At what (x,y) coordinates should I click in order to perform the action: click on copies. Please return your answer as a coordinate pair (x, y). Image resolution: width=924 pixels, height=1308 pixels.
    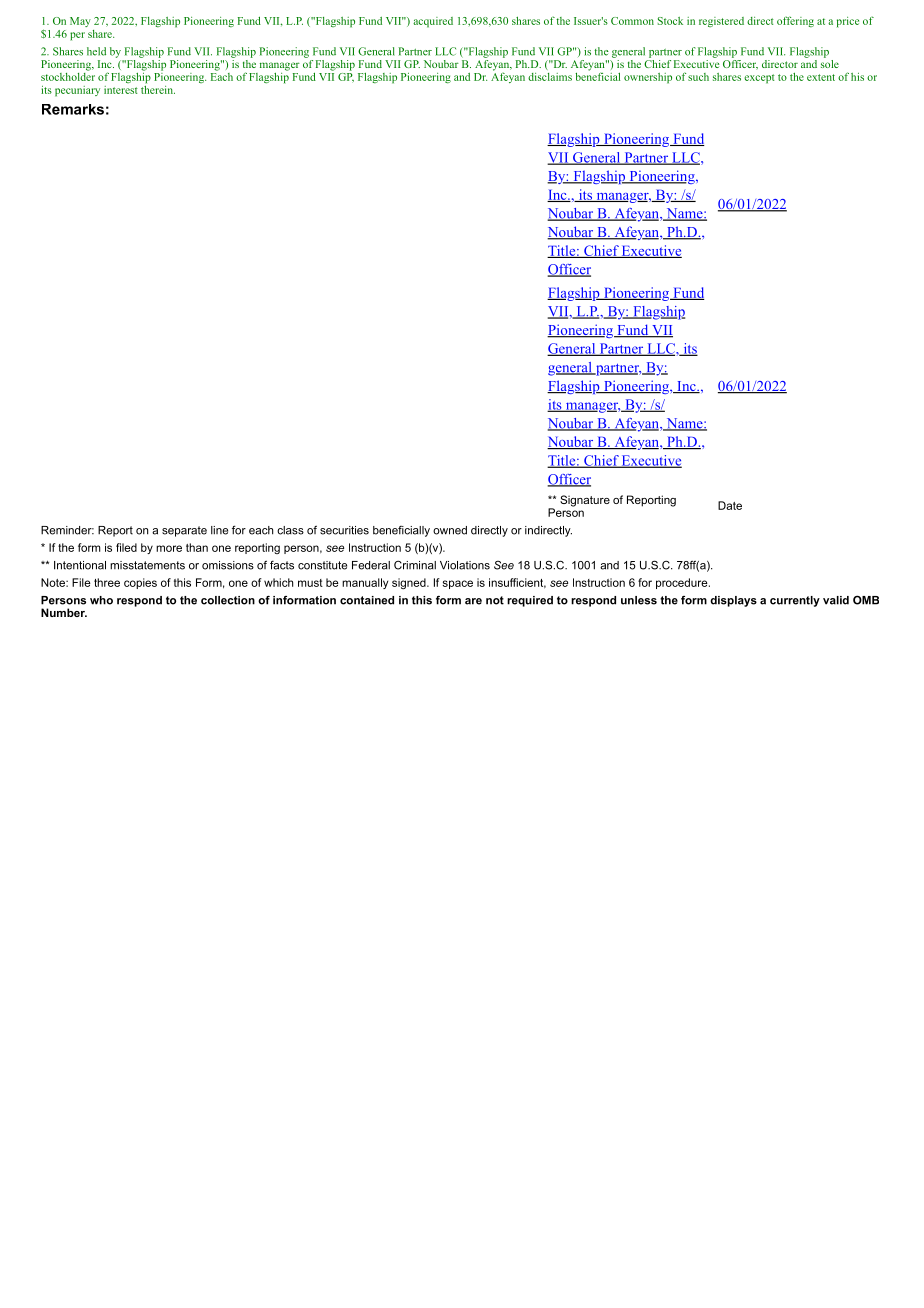
    Looking at the image, I should click on (140, 583).
